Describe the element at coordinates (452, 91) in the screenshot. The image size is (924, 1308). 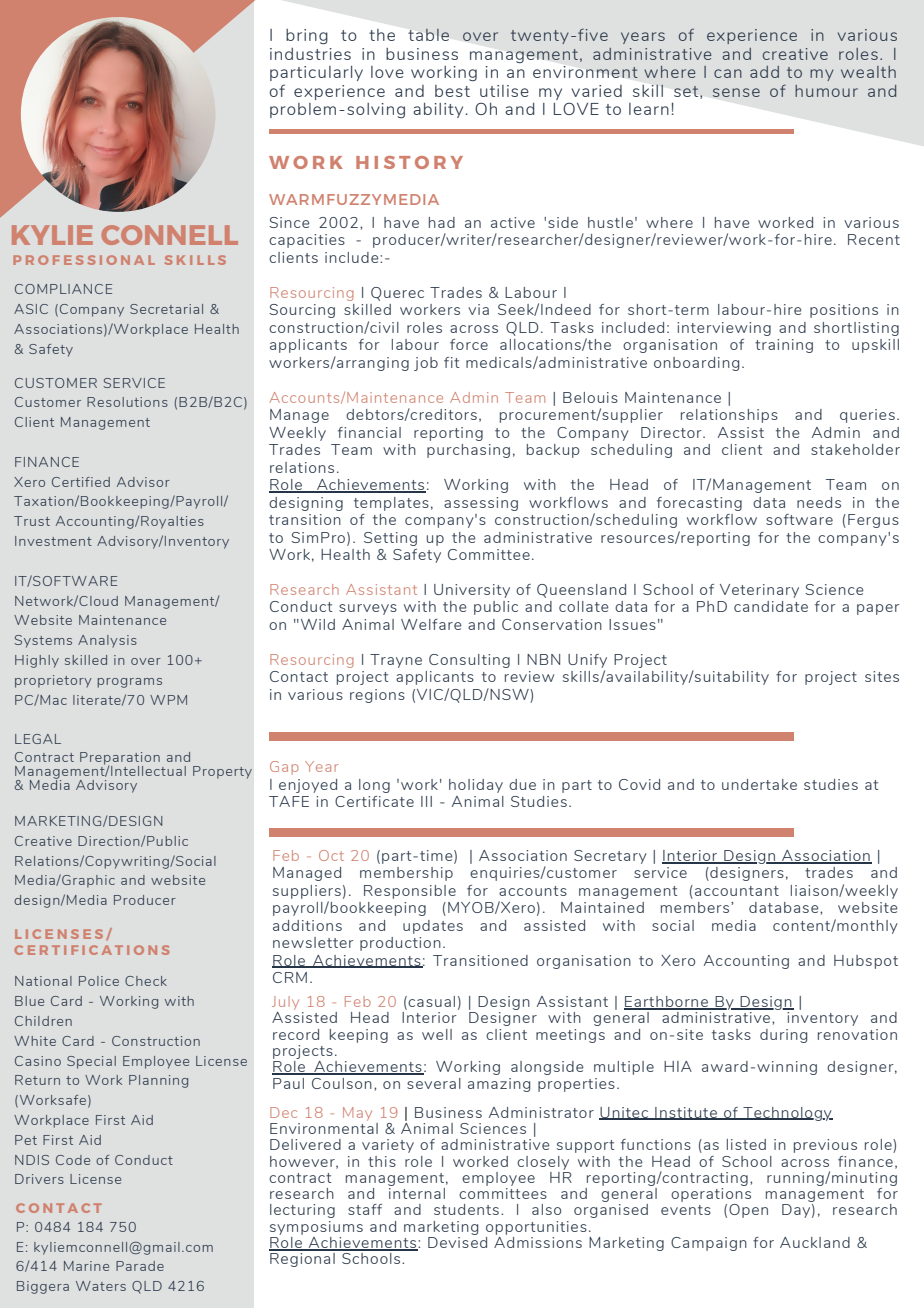
I see `best` at that location.
